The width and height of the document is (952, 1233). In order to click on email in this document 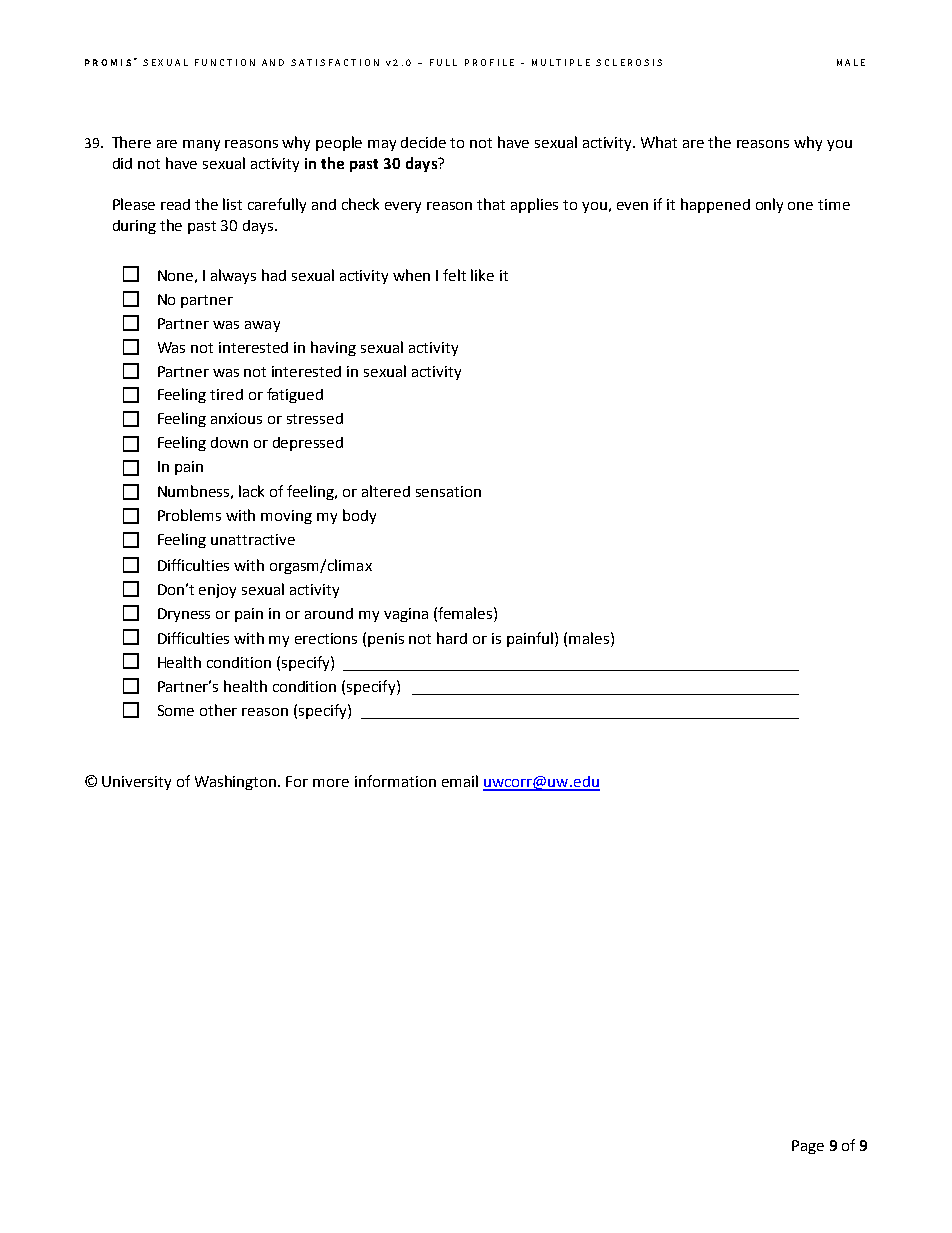, I will do `click(460, 781)`.
